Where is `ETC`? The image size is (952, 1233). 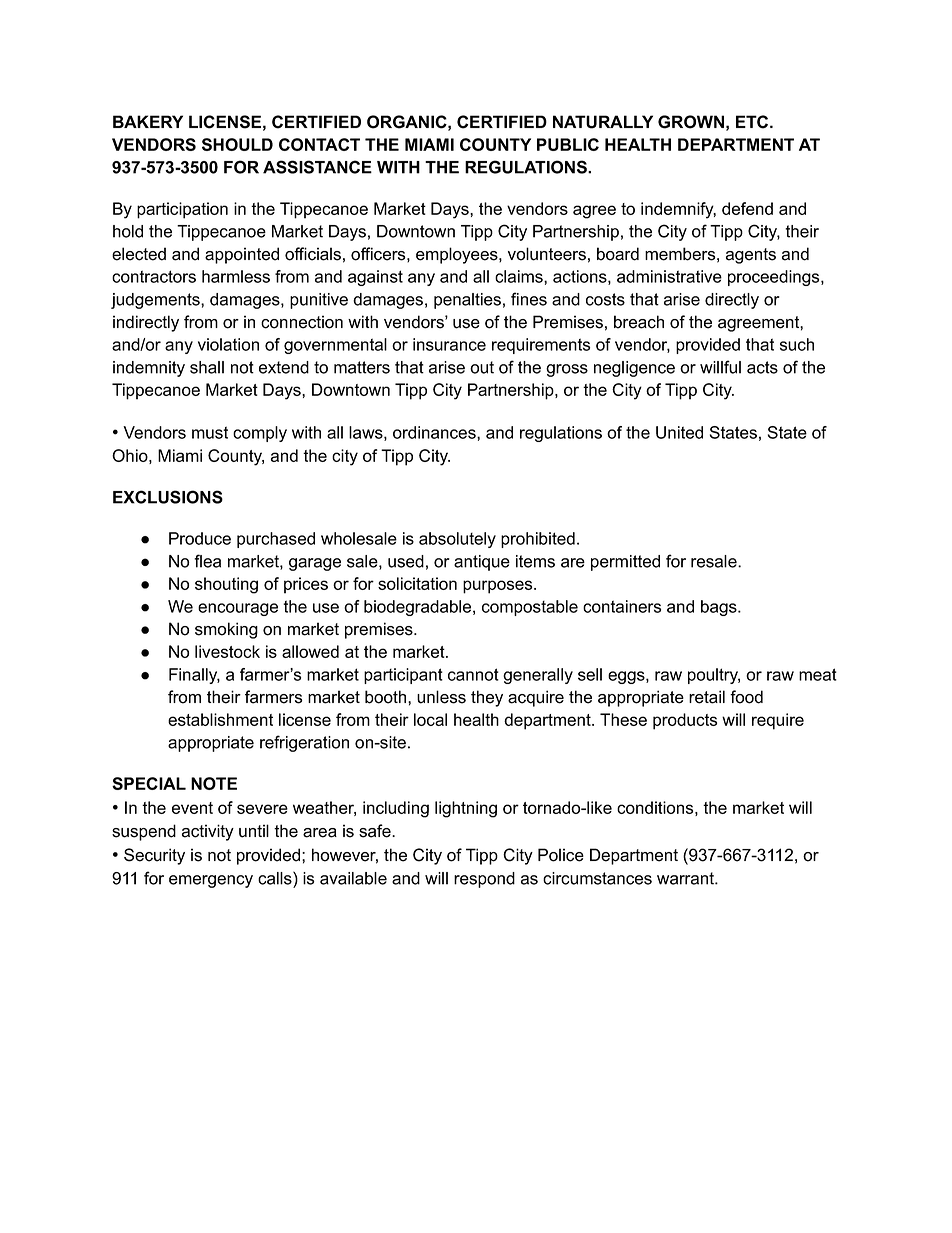
ETC is located at coordinates (753, 122).
